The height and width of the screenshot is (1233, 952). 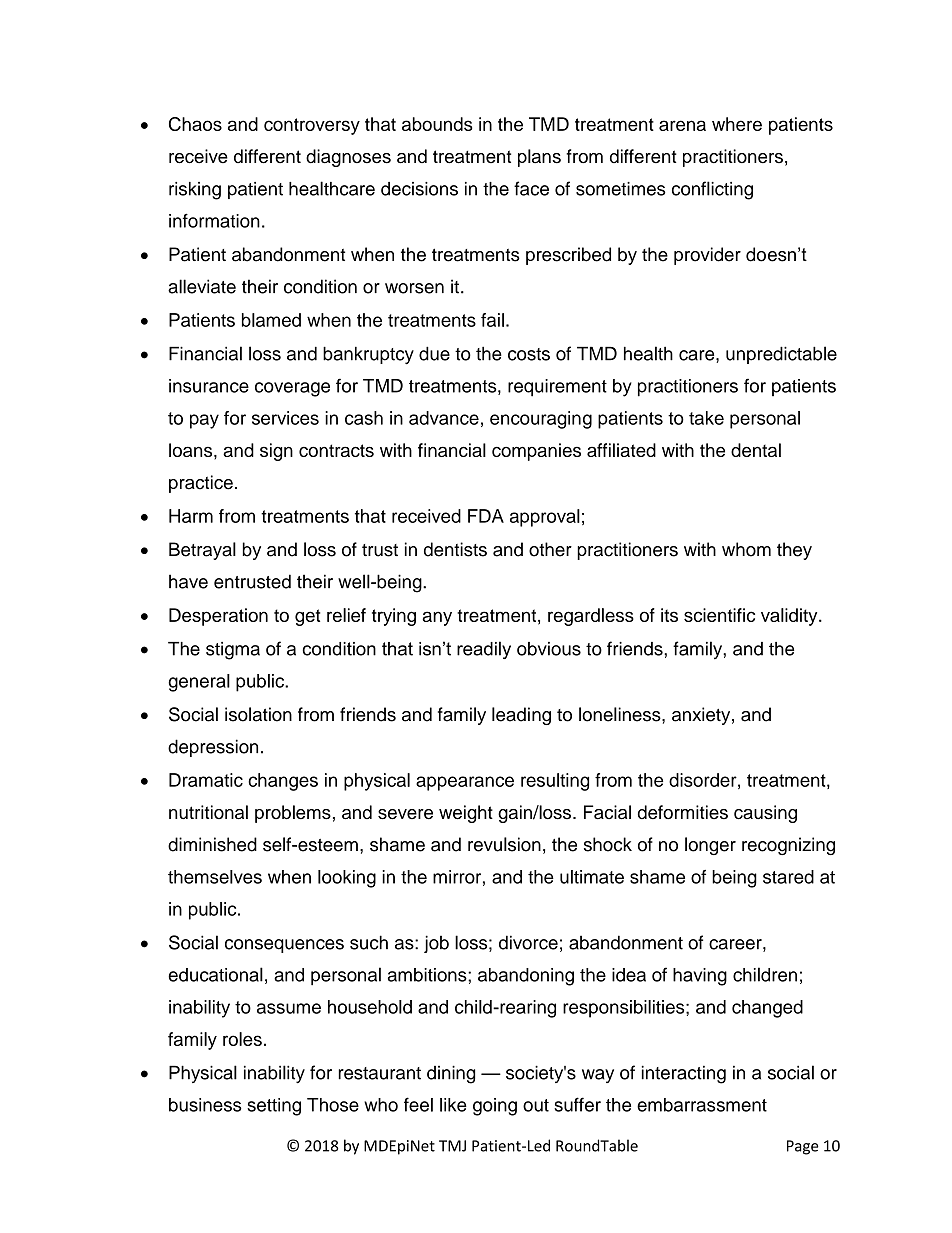 I want to click on controversy, so click(x=312, y=126).
